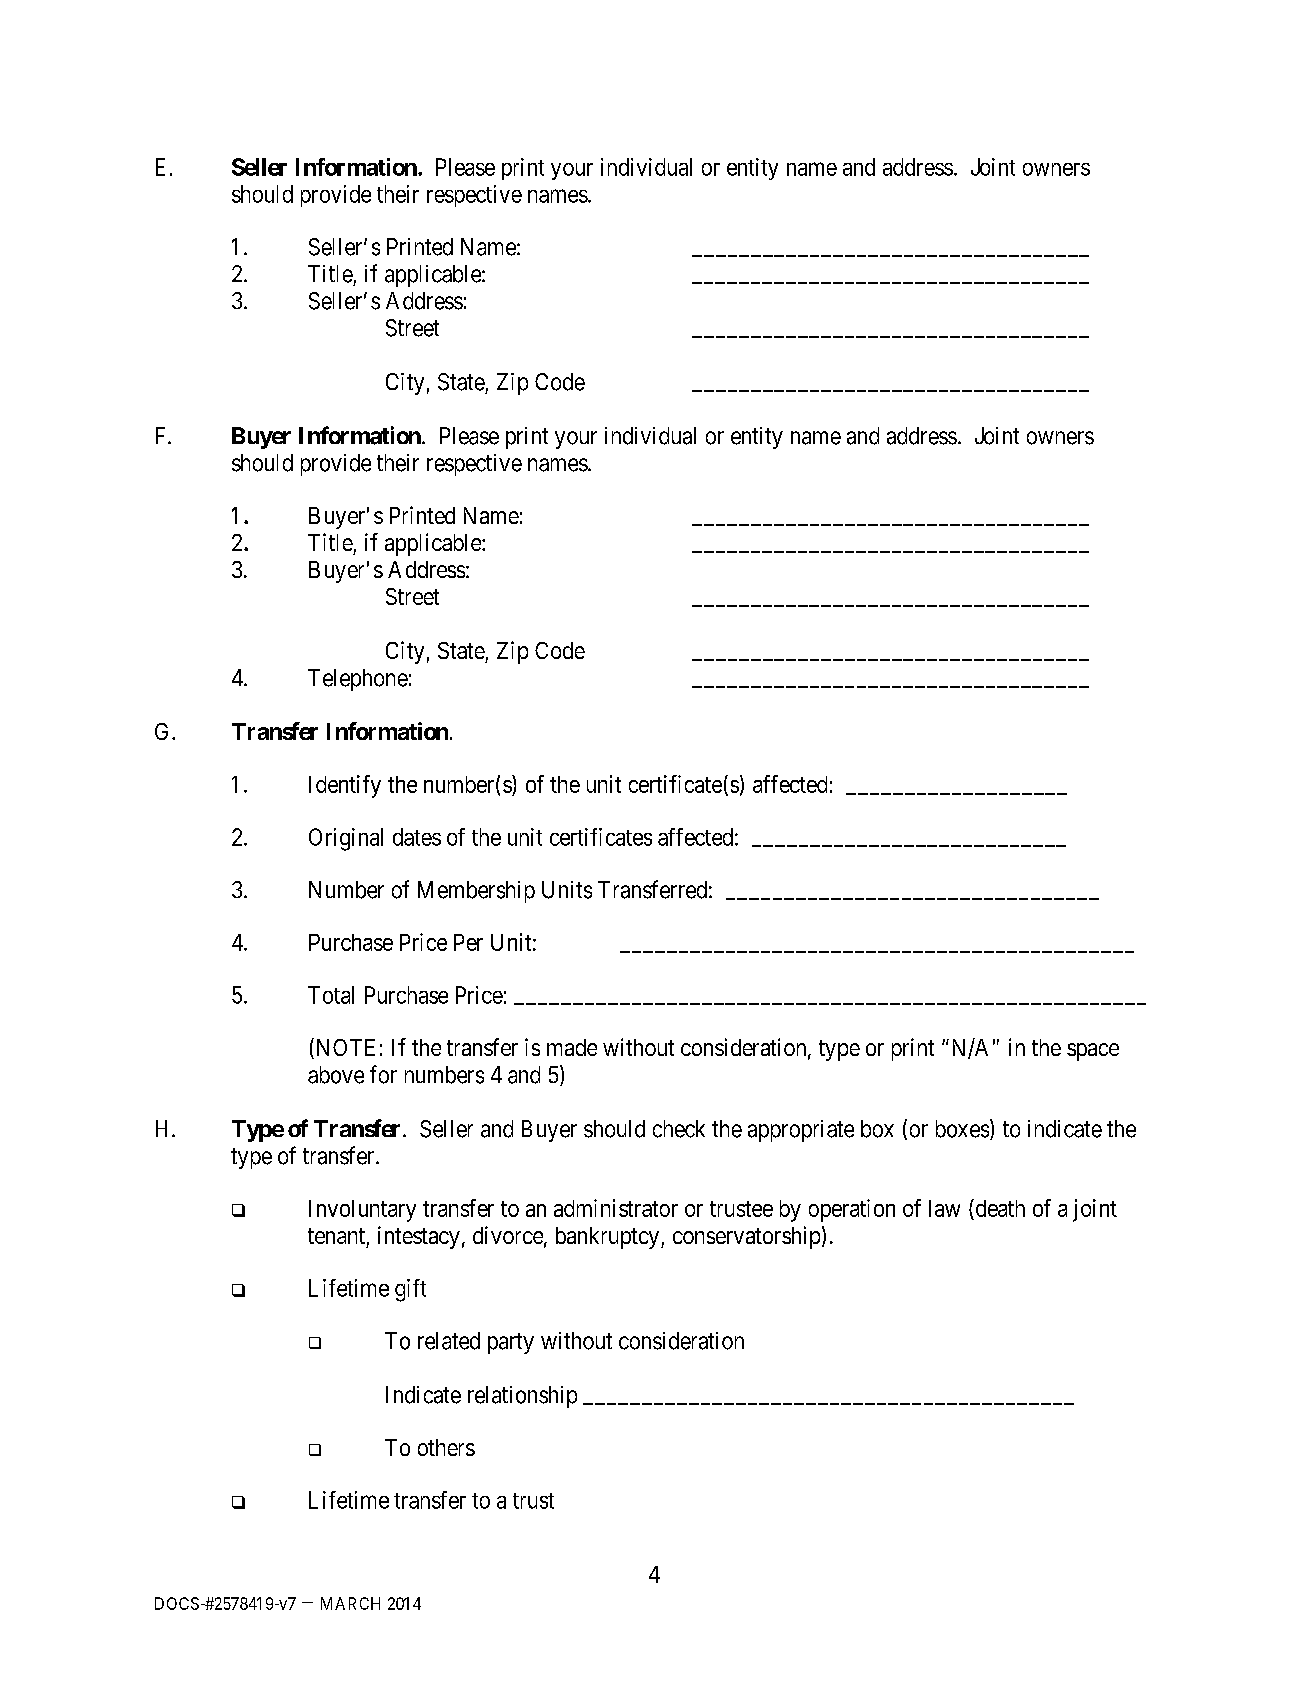 This document has width=1307, height=1692. I want to click on death, so click(999, 1209).
